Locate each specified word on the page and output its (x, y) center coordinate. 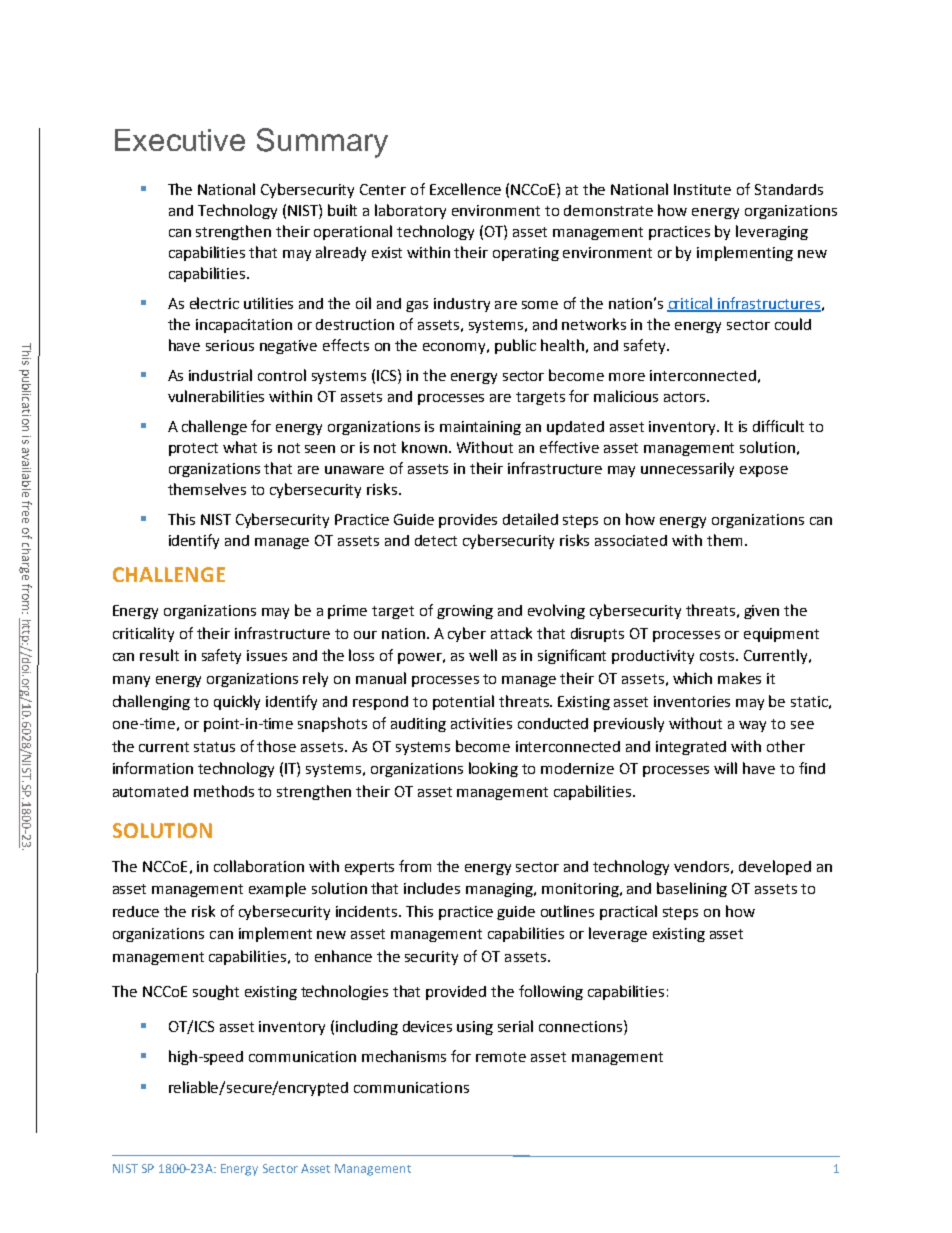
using (475, 1028)
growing (465, 612)
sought (216, 992)
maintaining (480, 428)
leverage (618, 934)
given (761, 612)
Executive (180, 140)
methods (224, 791)
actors (684, 397)
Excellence (465, 189)
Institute (702, 189)
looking (493, 769)
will (725, 768)
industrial (220, 375)
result (159, 655)
